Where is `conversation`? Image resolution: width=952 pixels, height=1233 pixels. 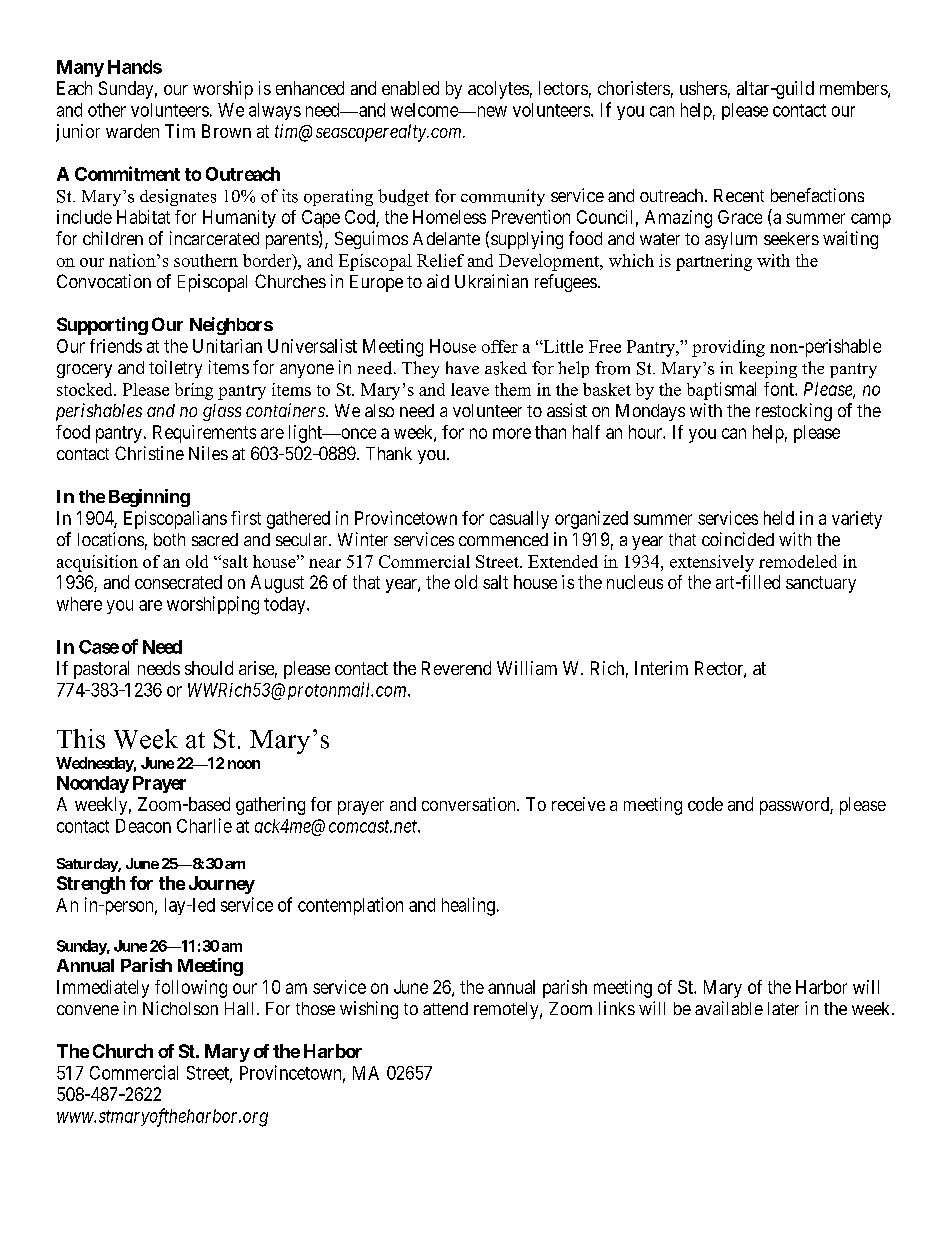 conversation is located at coordinates (470, 804).
